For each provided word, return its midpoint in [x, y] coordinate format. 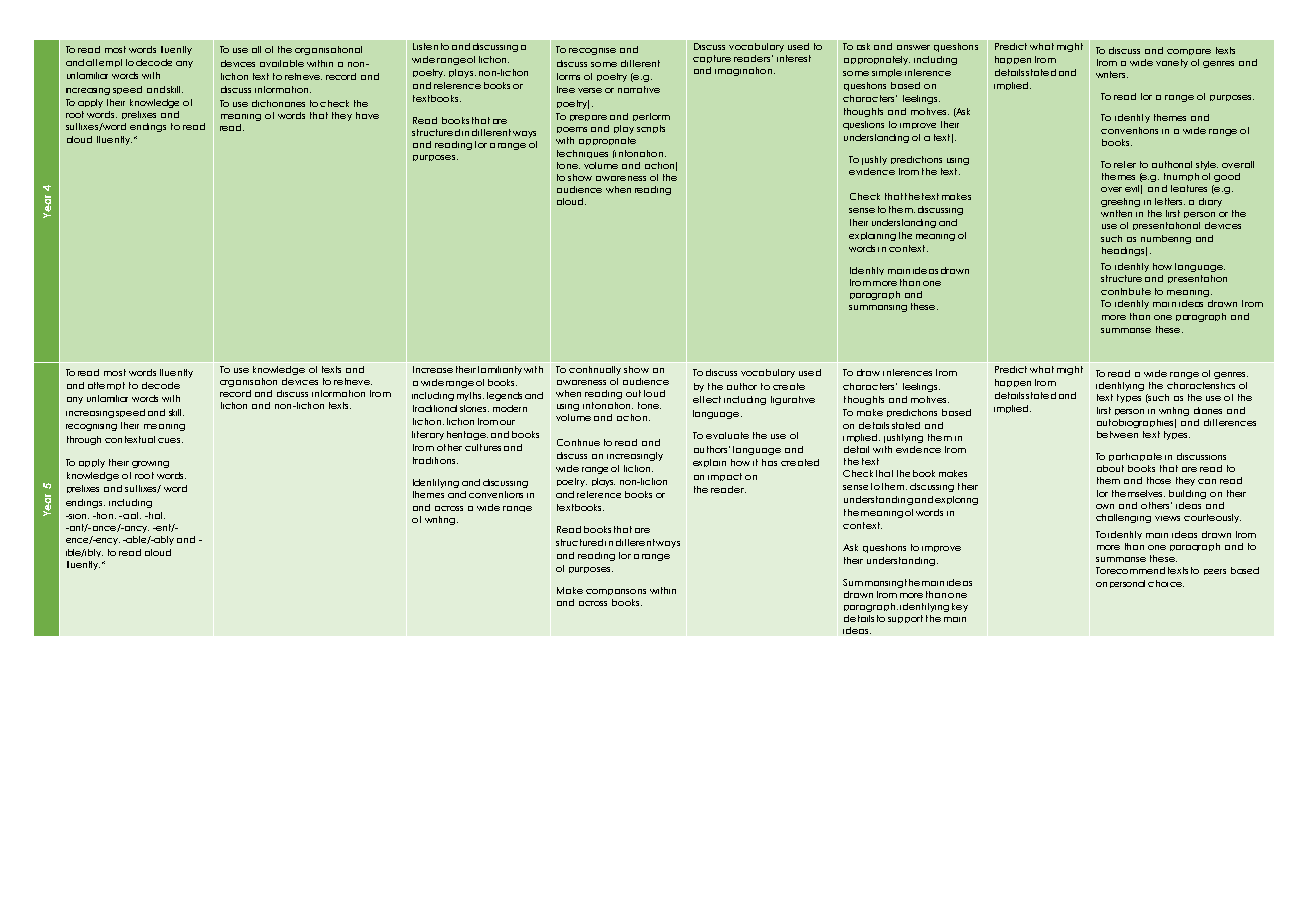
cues [170, 440]
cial [131, 515]
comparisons [616, 592]
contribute [1126, 291]
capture [712, 59]
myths [470, 396]
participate [1135, 457]
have [367, 115]
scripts [651, 129]
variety [1172, 63]
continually [595, 370]
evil [1133, 189]
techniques [582, 154]
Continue [578, 442]
